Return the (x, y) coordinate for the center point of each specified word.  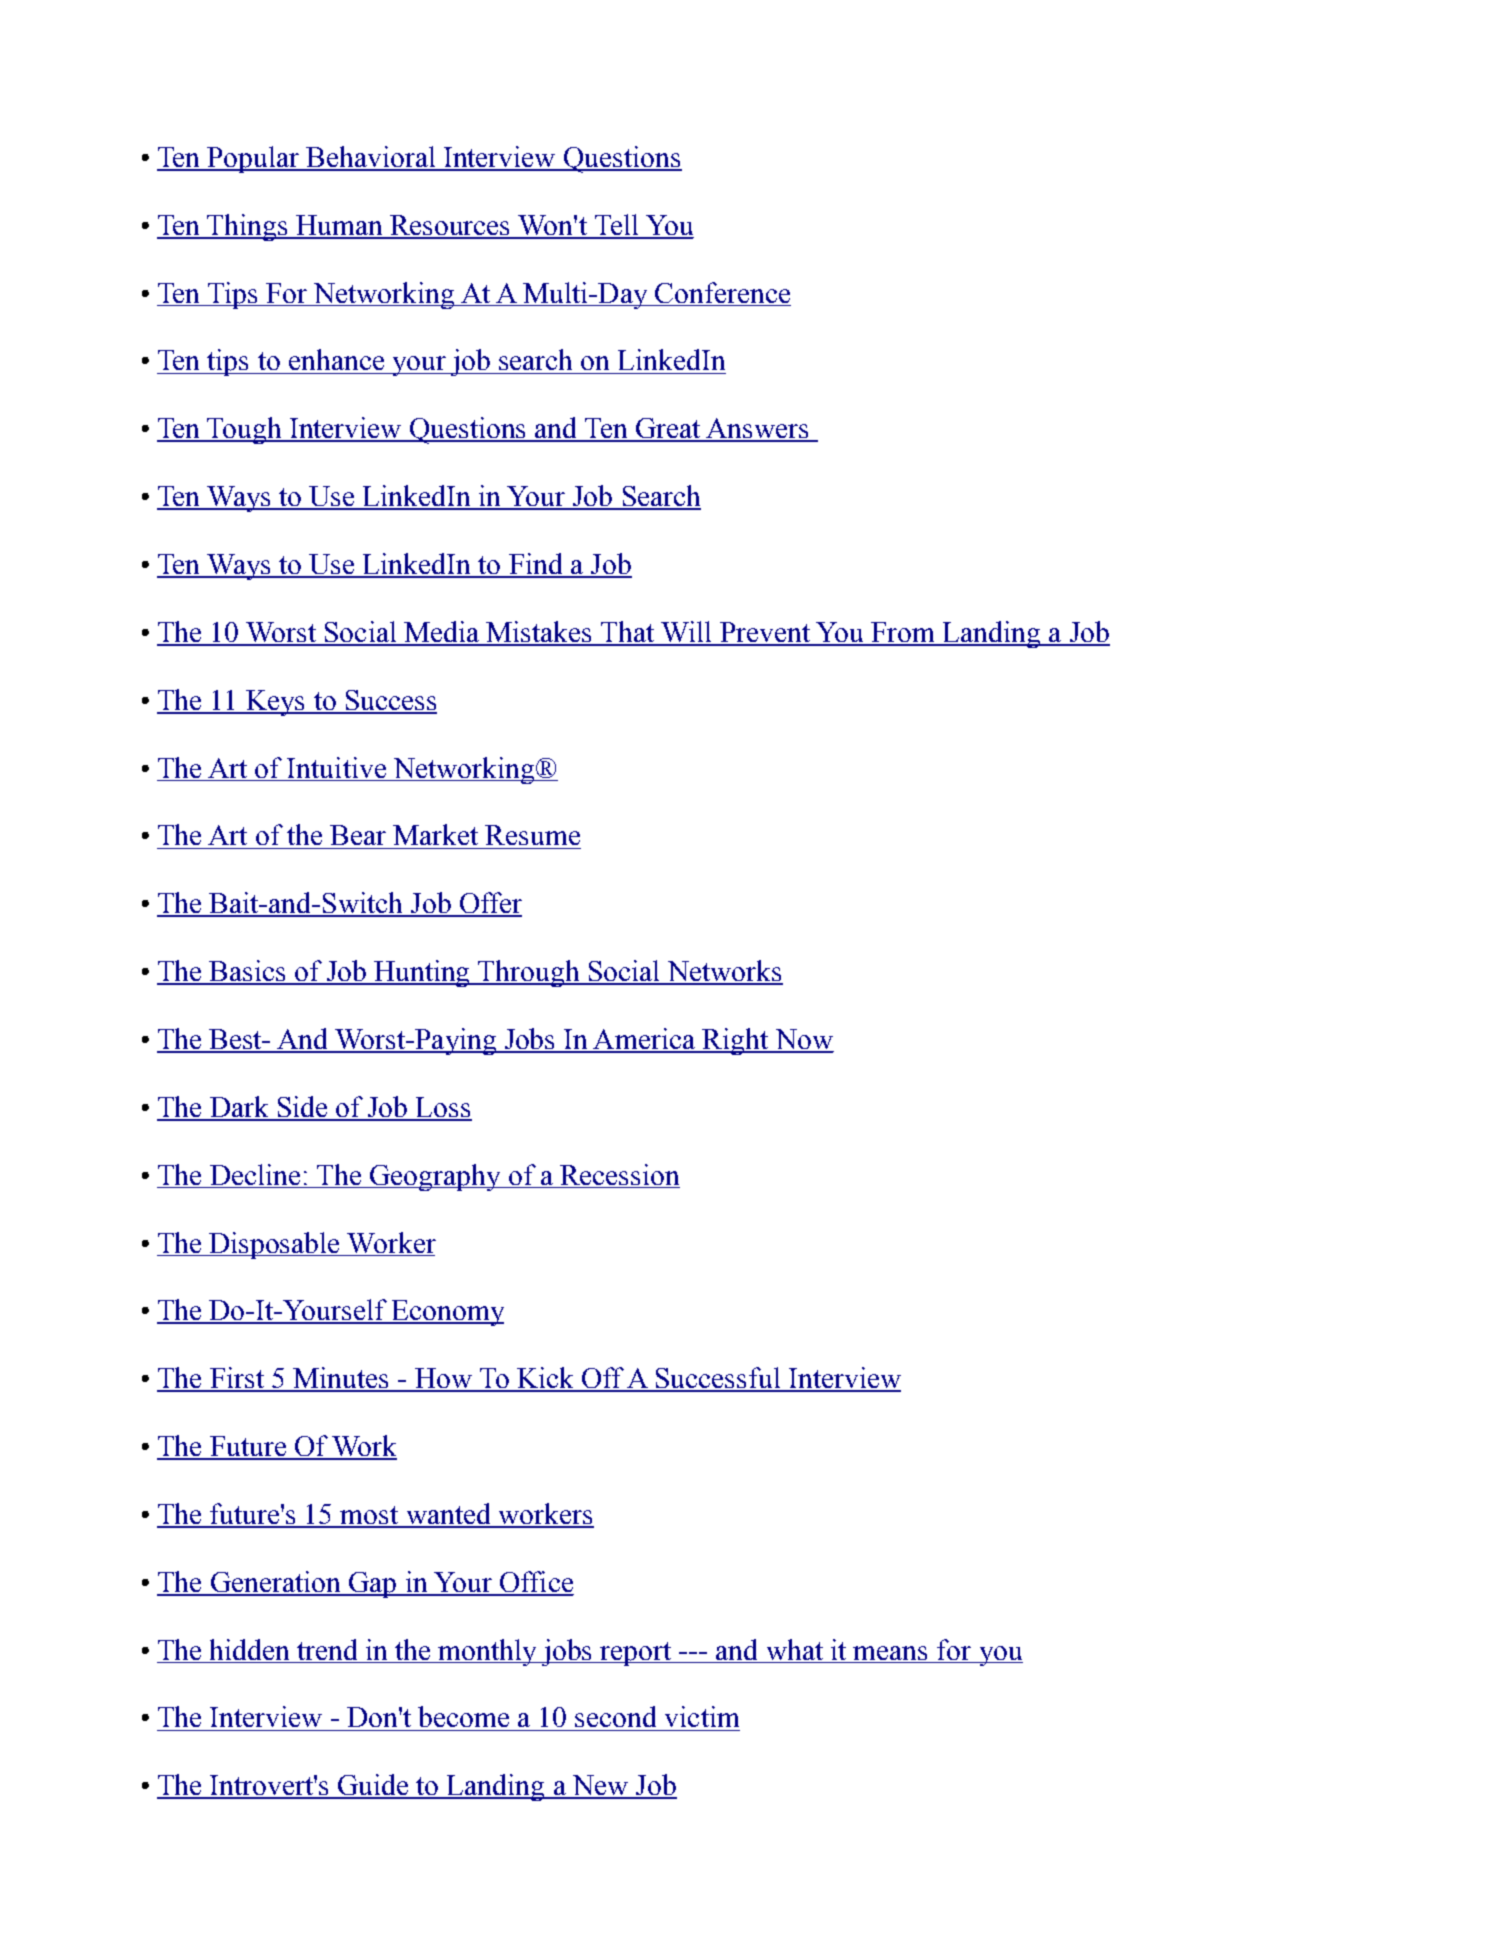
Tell (616, 226)
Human (340, 226)
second (615, 1716)
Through (529, 973)
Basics (248, 972)
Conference (722, 294)
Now (803, 1040)
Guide (373, 1786)
